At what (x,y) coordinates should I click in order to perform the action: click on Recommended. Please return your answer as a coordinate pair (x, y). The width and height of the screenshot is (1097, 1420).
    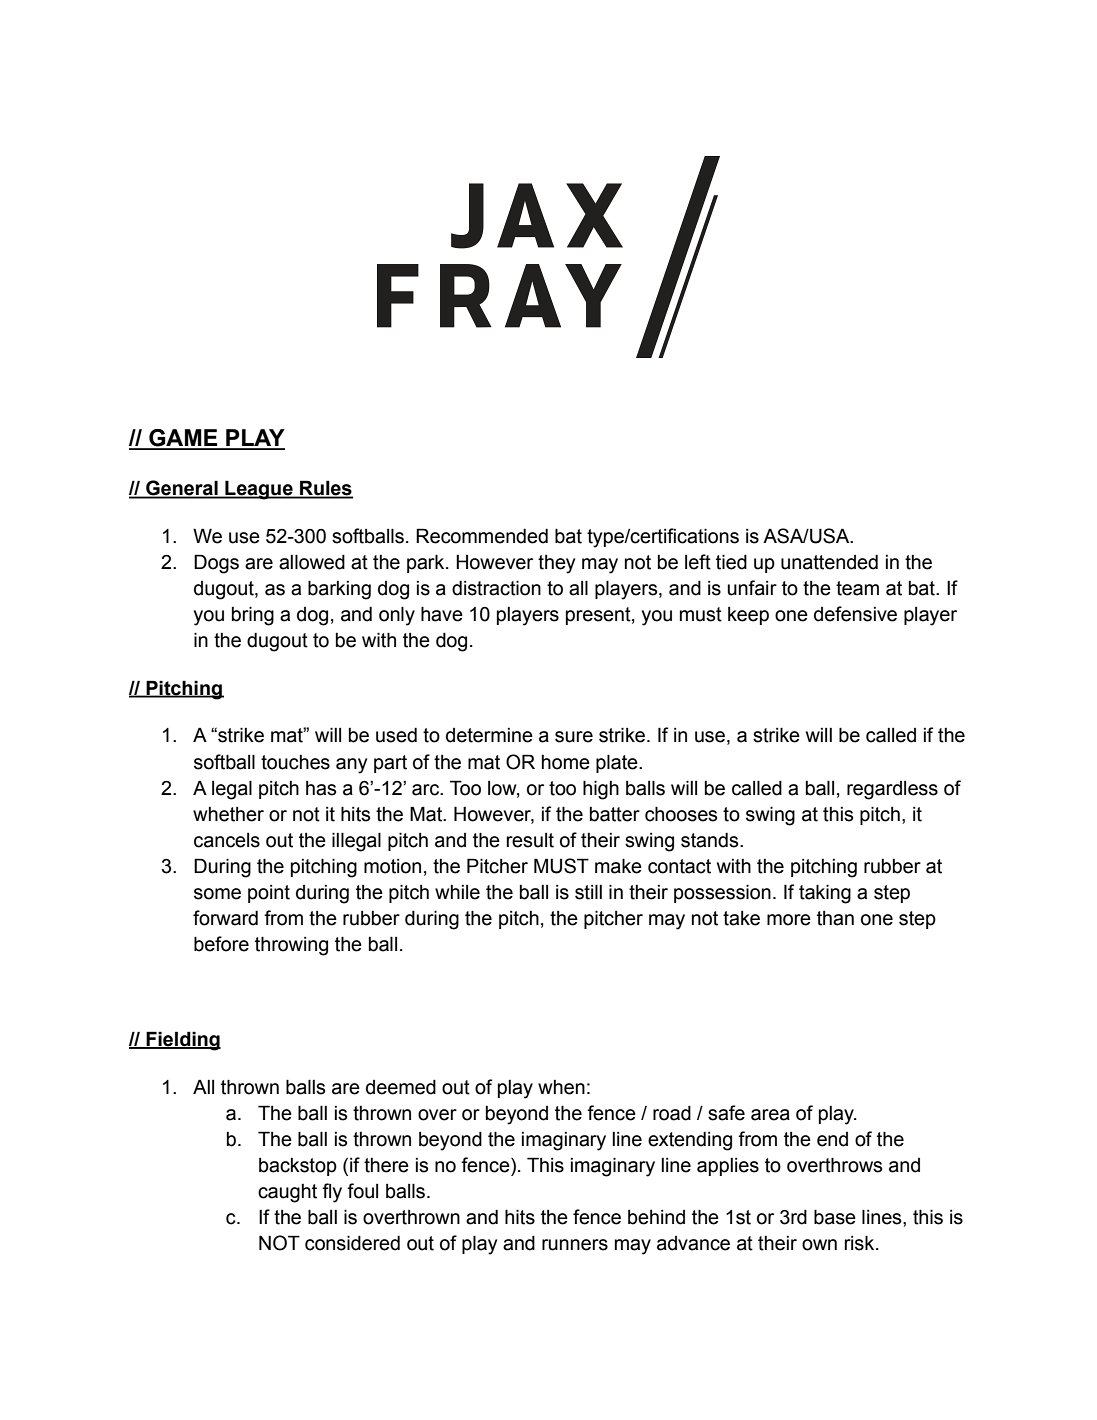
    Looking at the image, I should click on (482, 536).
